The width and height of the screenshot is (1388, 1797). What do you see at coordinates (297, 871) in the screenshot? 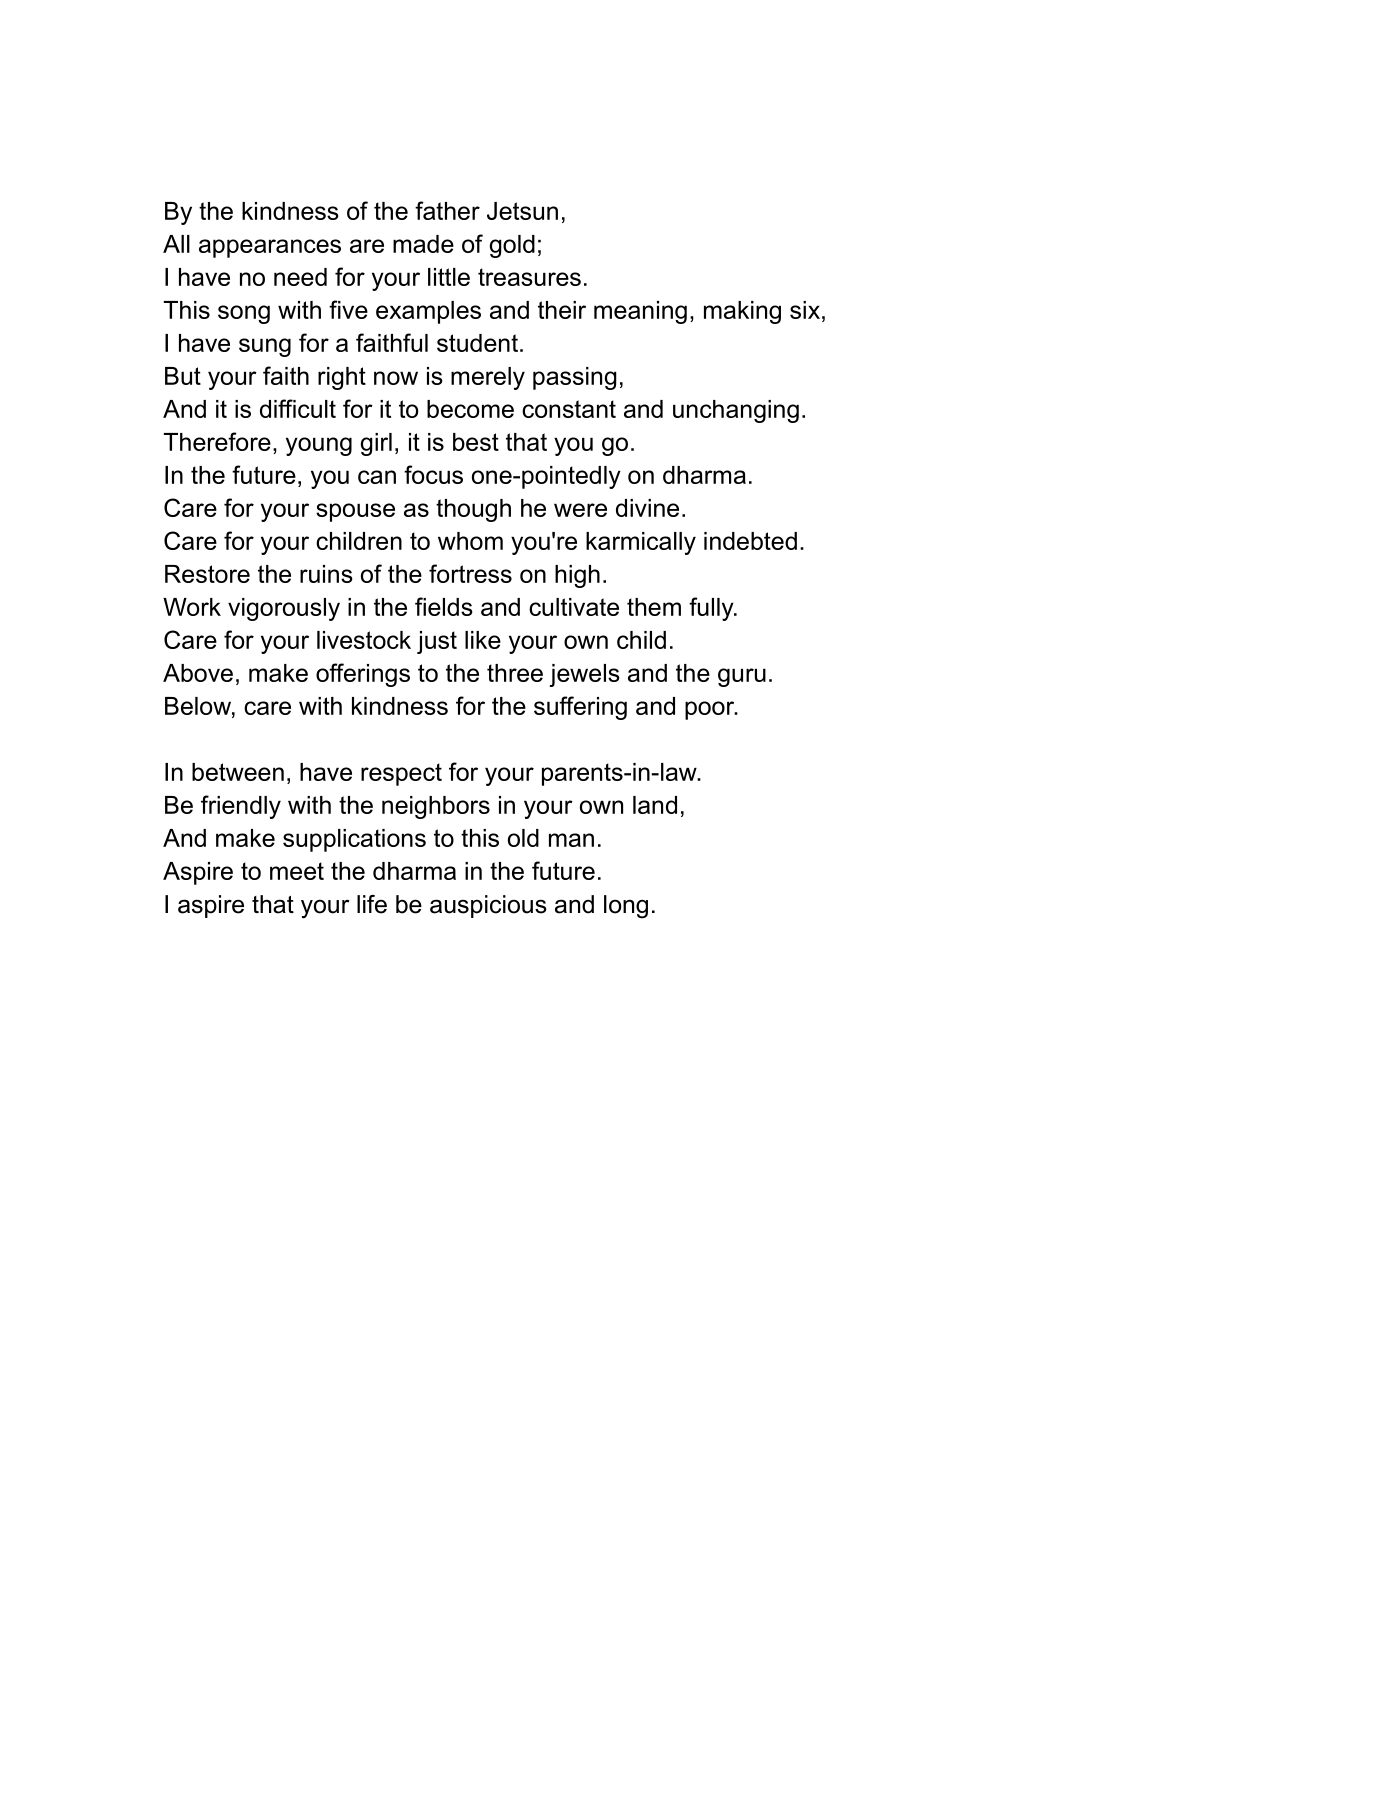
I see `meet` at bounding box center [297, 871].
